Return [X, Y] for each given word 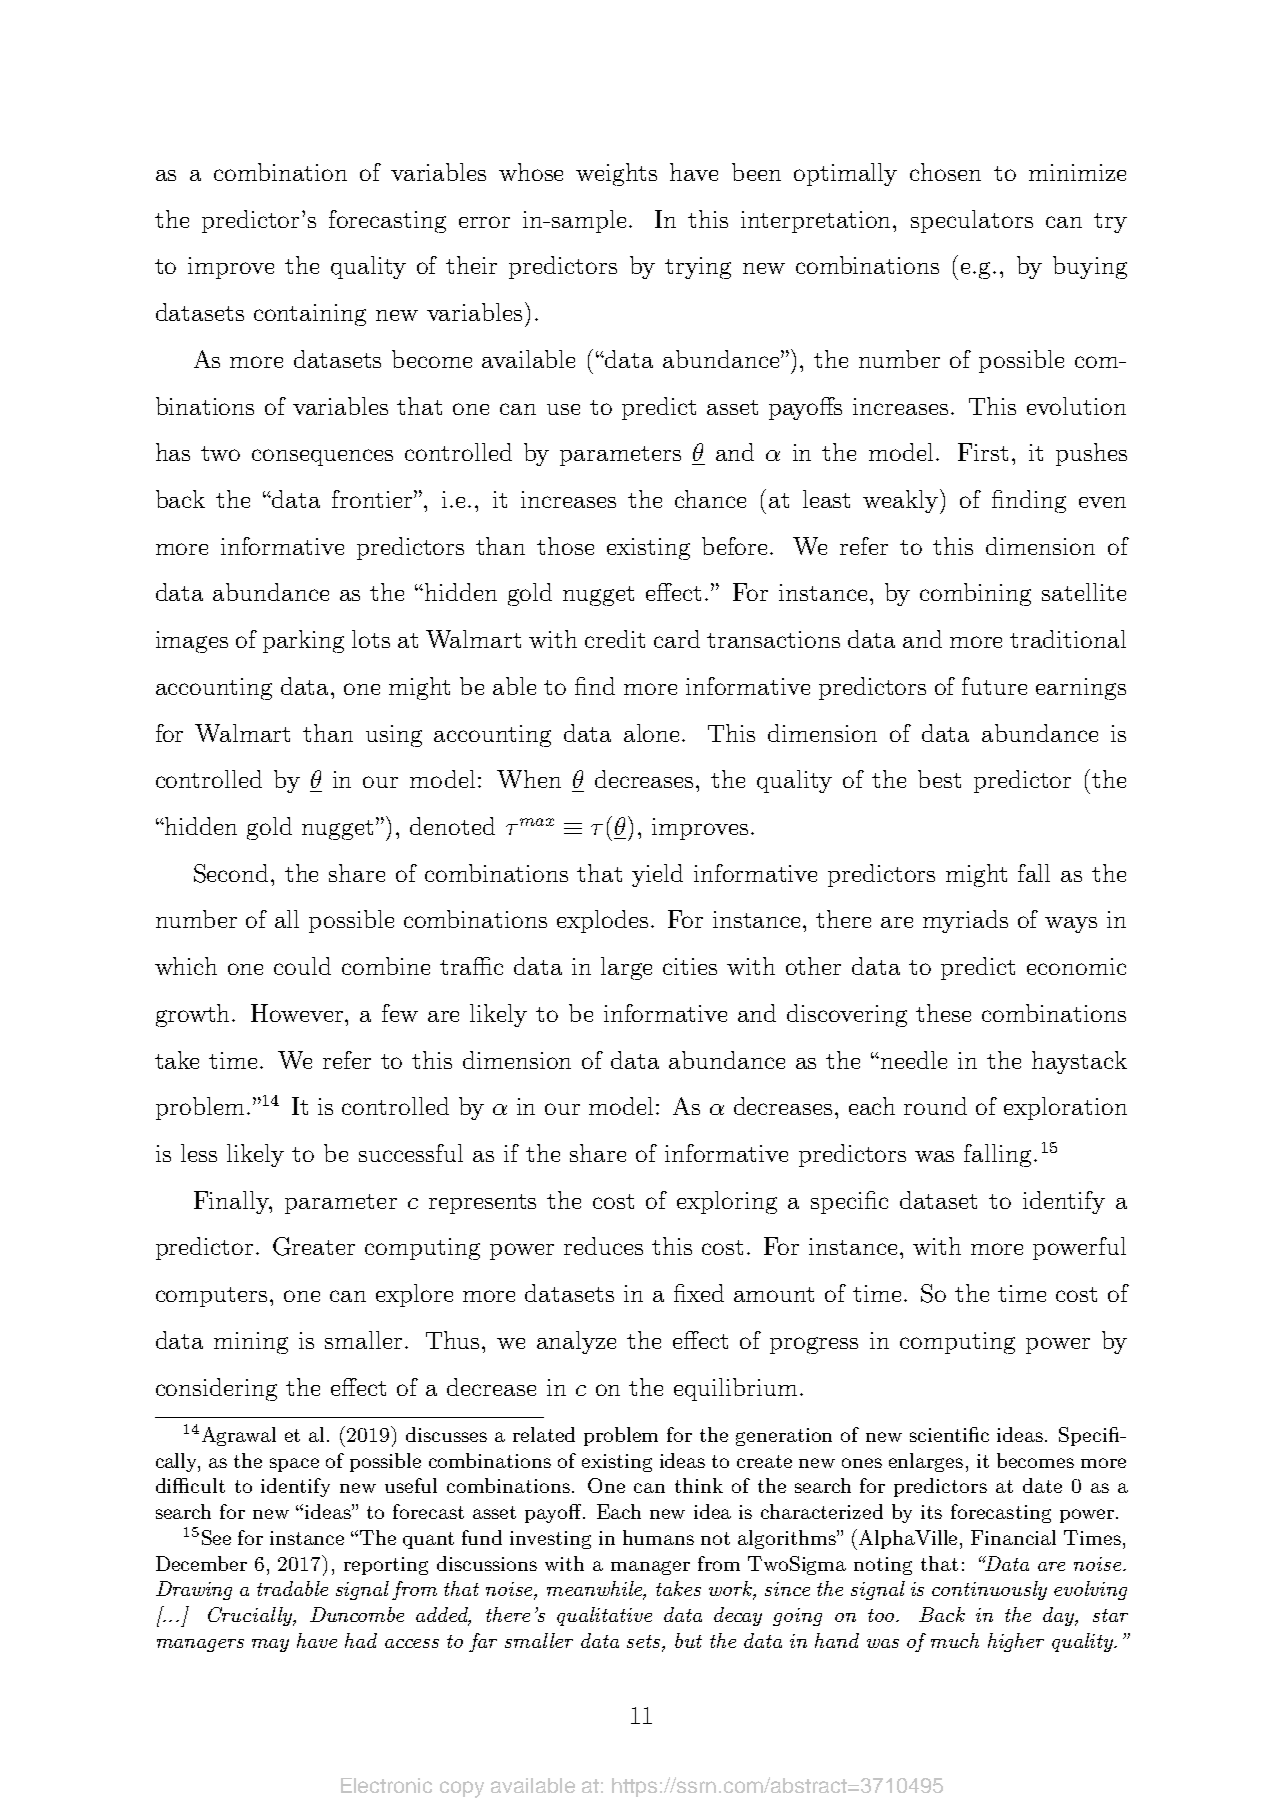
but [688, 1640]
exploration [1065, 1108]
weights [616, 174]
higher [1016, 1642]
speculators [972, 221]
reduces [603, 1246]
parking [303, 641]
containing [310, 315]
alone [653, 733]
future [994, 686]
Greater [314, 1246]
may [270, 1645]
